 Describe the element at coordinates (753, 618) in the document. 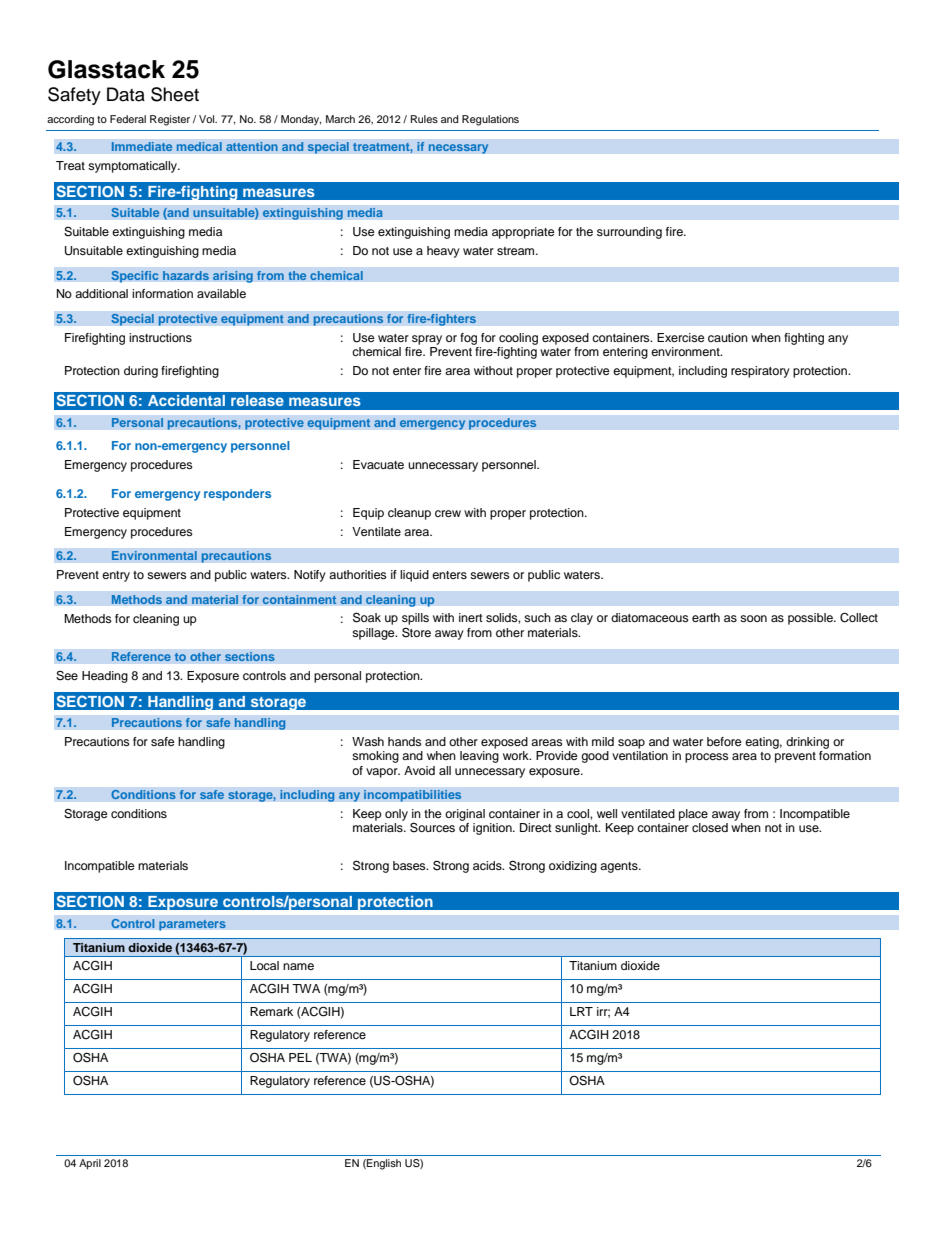

I see `soon` at that location.
